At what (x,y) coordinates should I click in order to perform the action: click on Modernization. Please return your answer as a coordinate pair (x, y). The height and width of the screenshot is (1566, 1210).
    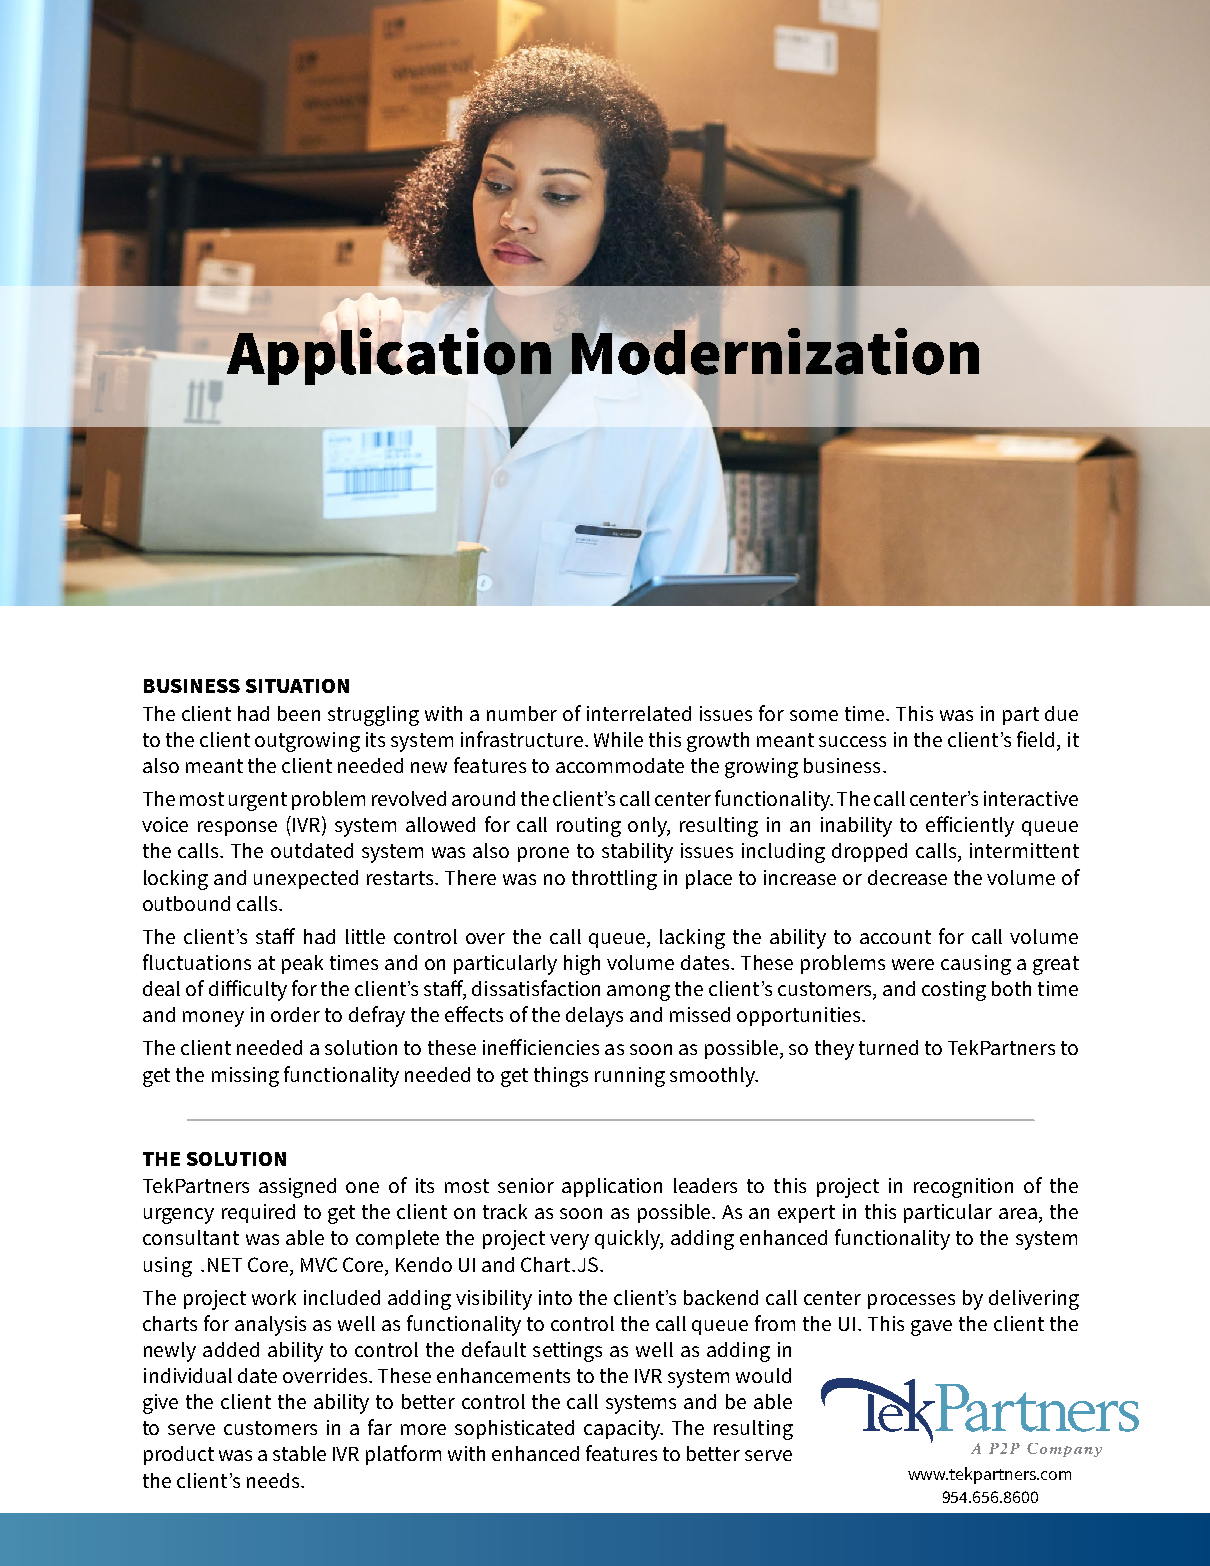
    Looking at the image, I should click on (775, 352).
